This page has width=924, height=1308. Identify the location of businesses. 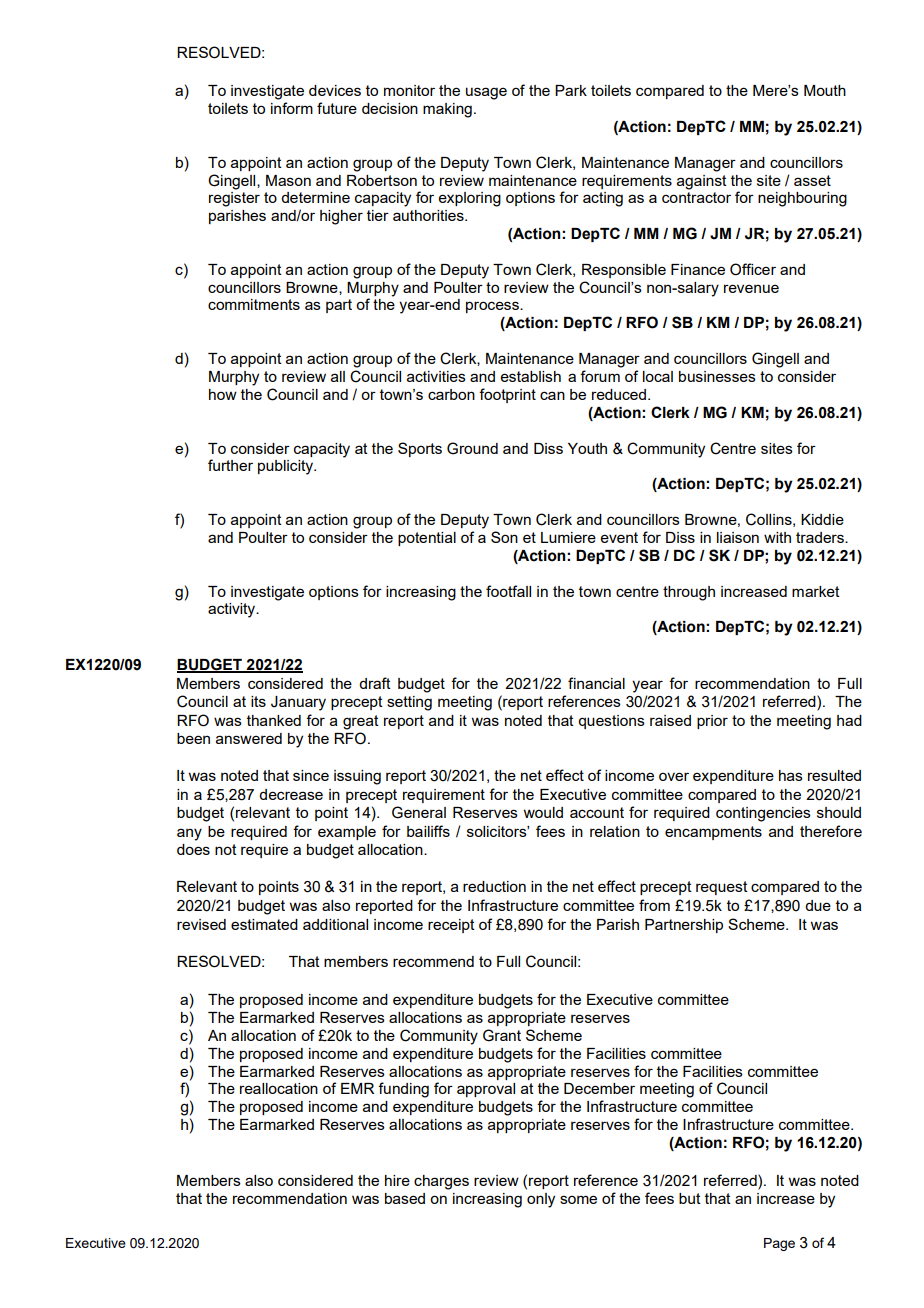
(717, 376).
